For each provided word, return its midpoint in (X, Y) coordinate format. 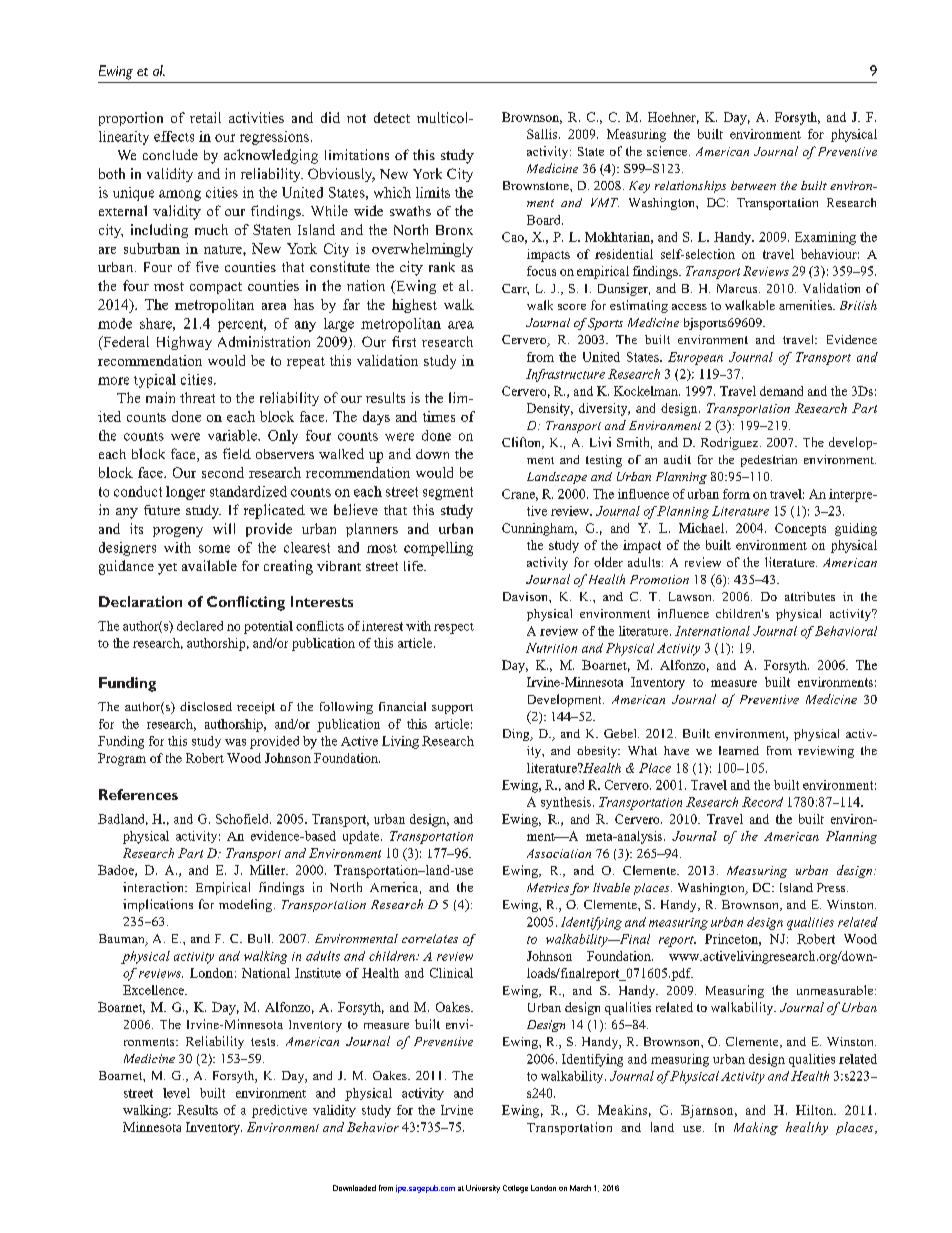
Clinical (451, 973)
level (176, 1093)
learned (739, 750)
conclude (170, 154)
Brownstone (537, 185)
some (214, 549)
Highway (184, 343)
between (753, 185)
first (404, 341)
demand (781, 391)
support (452, 709)
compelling (438, 549)
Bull (260, 938)
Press (832, 887)
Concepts (800, 529)
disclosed (206, 706)
